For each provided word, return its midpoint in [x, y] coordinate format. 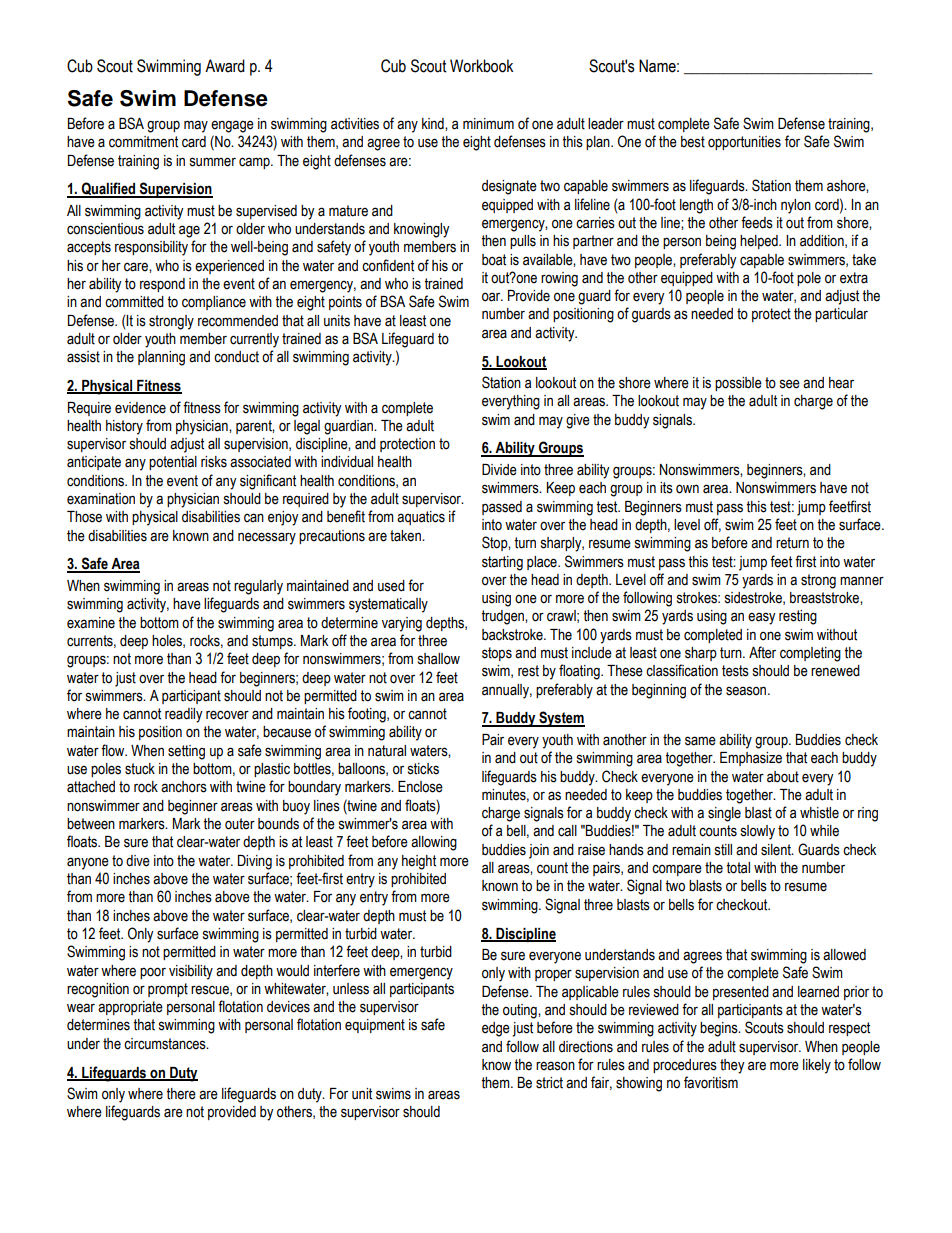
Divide [499, 470]
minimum [488, 124]
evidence [140, 408]
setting [186, 752]
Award [225, 66]
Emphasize [751, 759]
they [732, 1066]
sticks [423, 769]
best [693, 142]
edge [496, 1029]
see [790, 384]
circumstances [166, 1044]
